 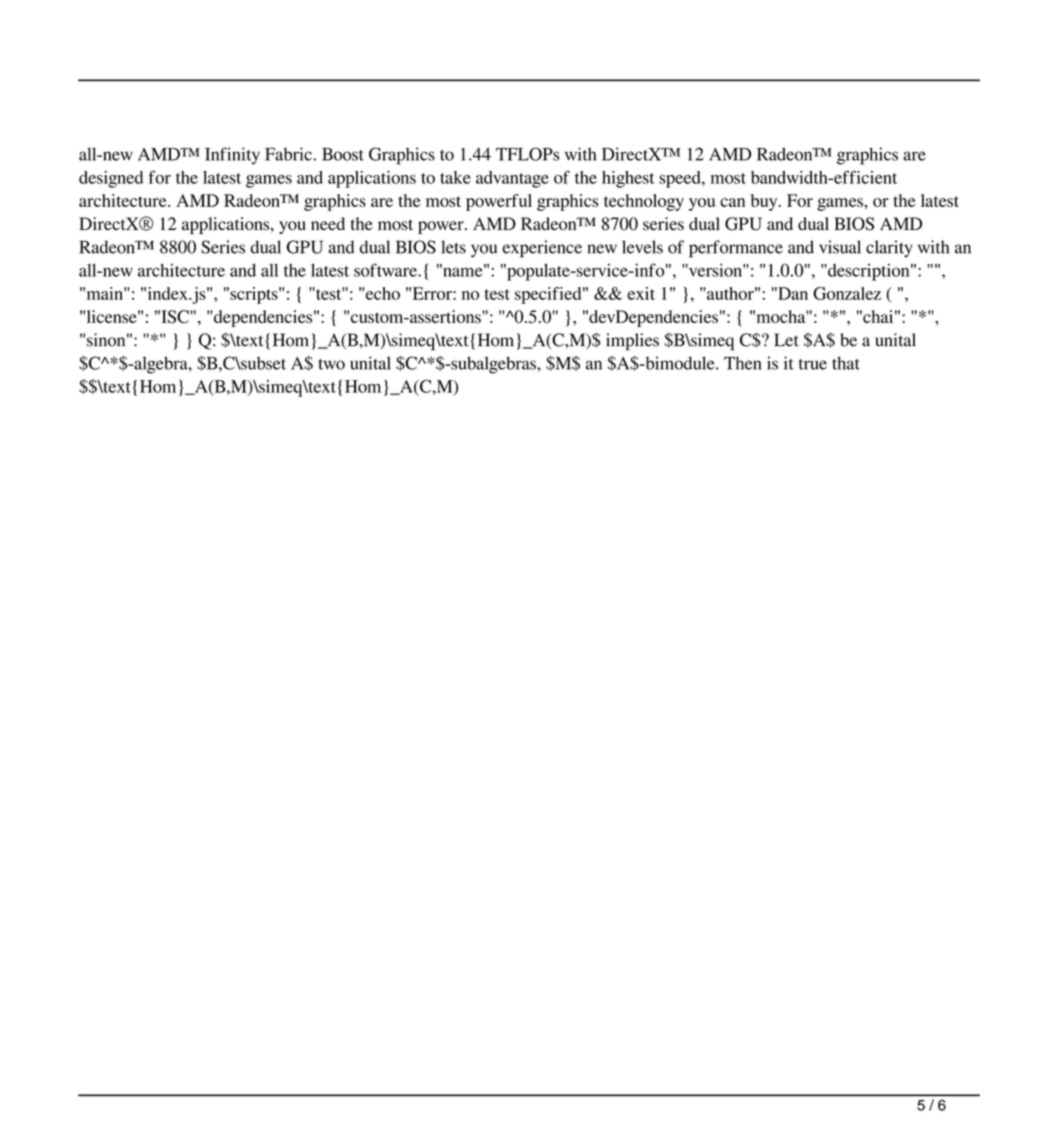 I want to click on take, so click(x=455, y=177).
